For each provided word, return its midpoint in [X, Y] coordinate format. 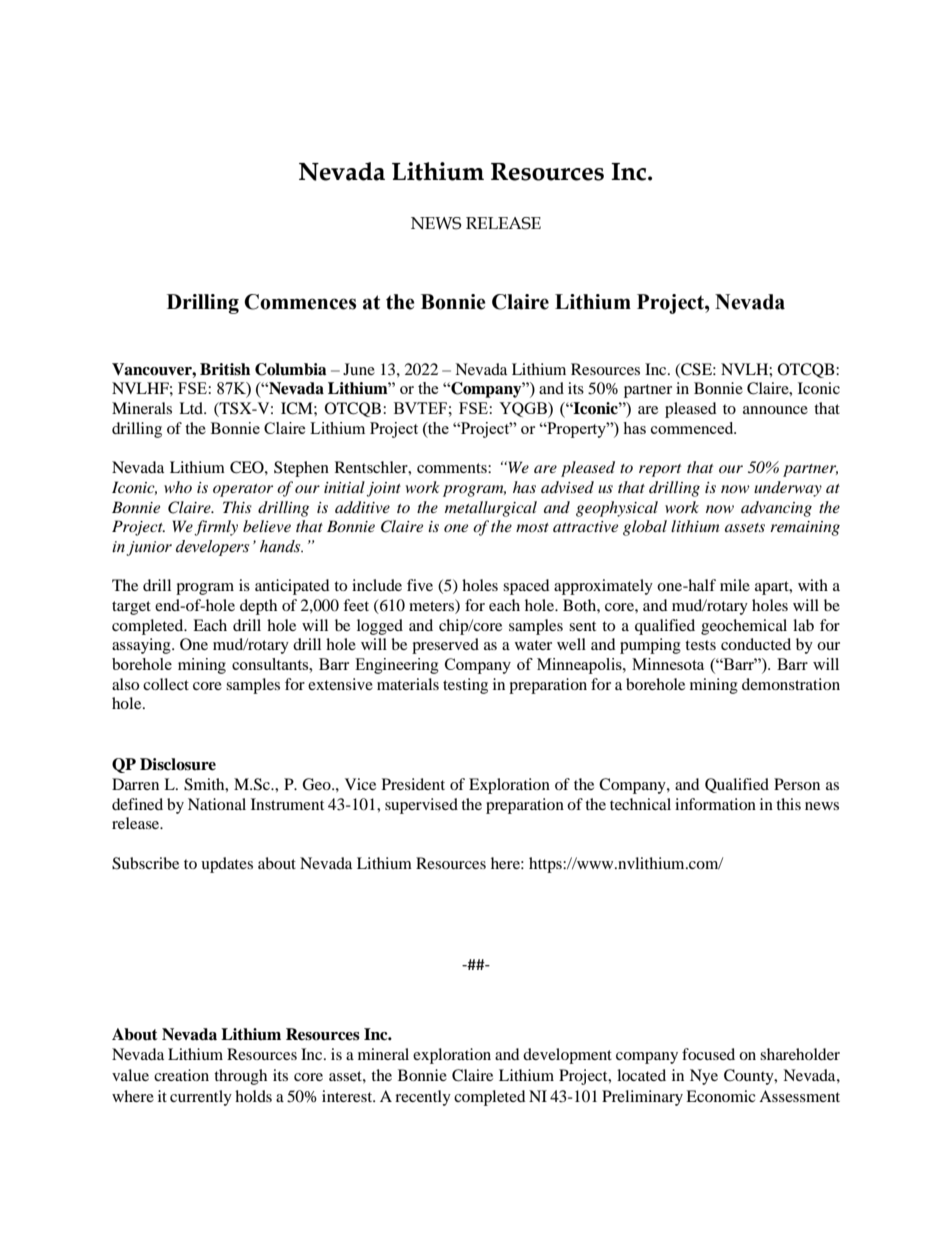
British [225, 369]
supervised [421, 806]
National [217, 804]
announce [775, 410]
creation [181, 1075]
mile [735, 585]
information [715, 804]
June [359, 369]
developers [212, 548]
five [420, 585]
